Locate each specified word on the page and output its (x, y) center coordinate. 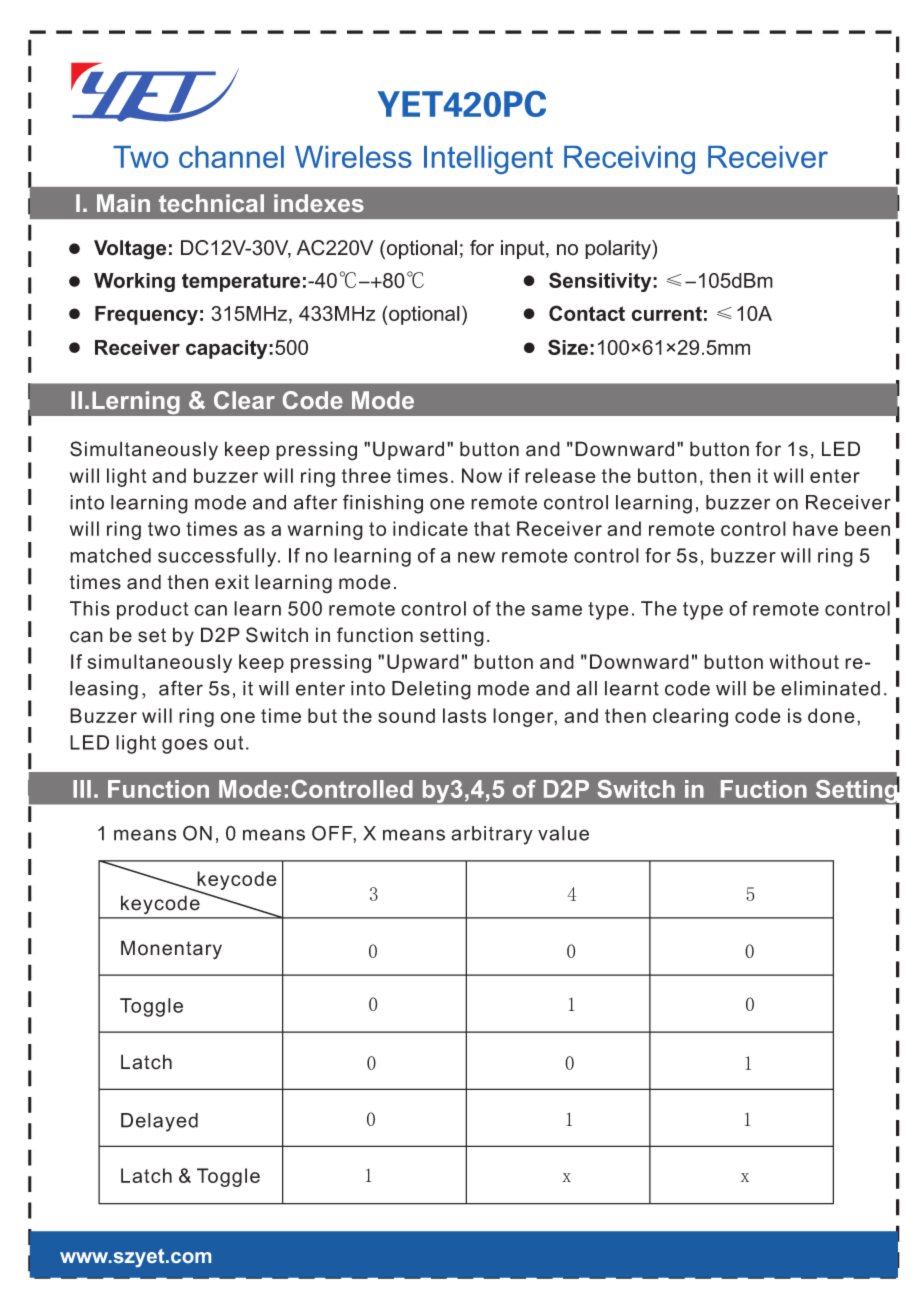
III (82, 789)
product (153, 610)
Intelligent (488, 160)
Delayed (159, 1122)
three (366, 475)
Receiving (629, 160)
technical (211, 203)
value (563, 833)
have (815, 528)
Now (482, 475)
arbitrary (492, 835)
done (831, 715)
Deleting (431, 690)
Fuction (764, 789)
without (804, 661)
